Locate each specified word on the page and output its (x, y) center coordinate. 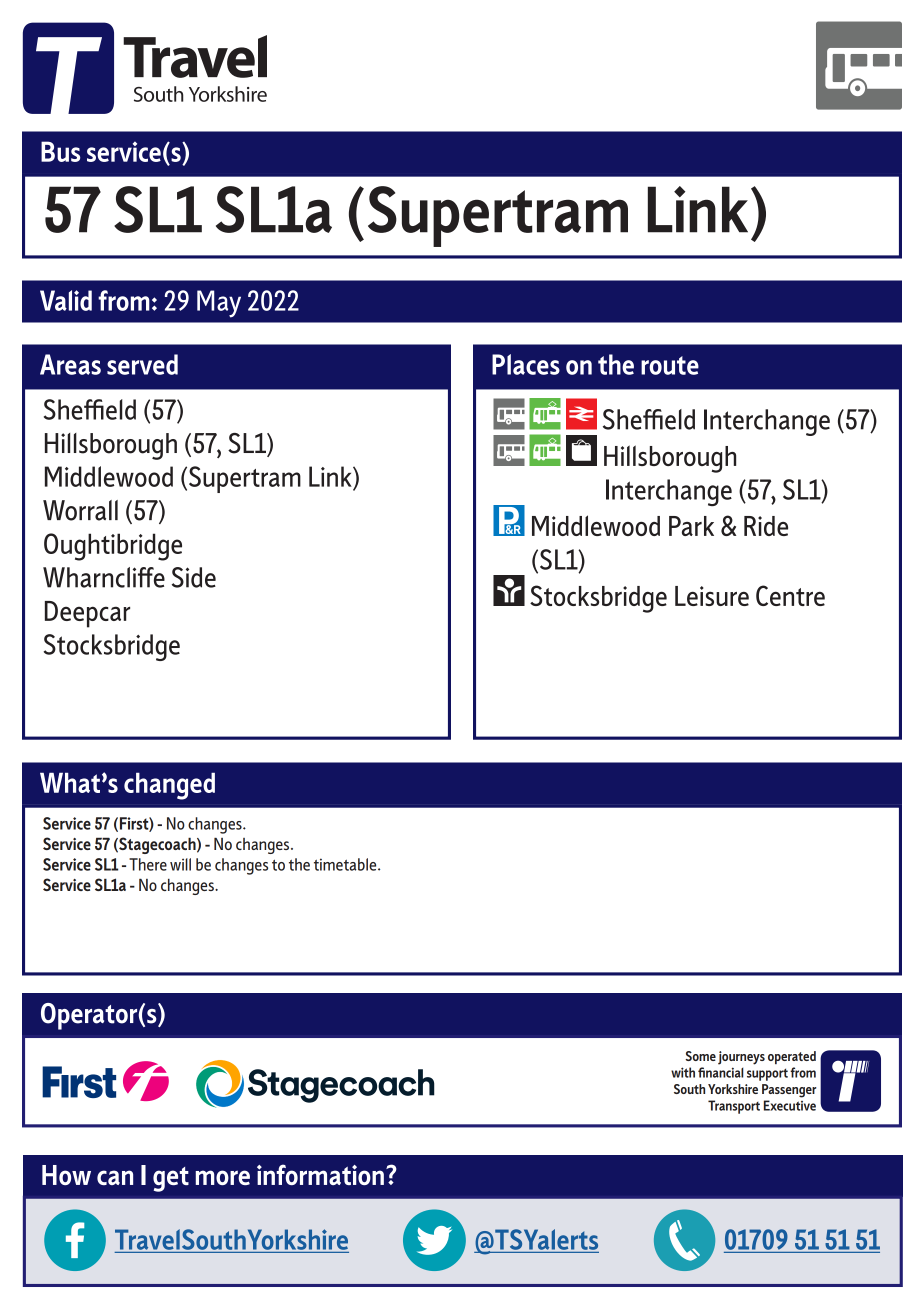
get (171, 1179)
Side (194, 577)
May (219, 304)
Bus (60, 151)
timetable (346, 864)
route (670, 365)
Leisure (712, 596)
